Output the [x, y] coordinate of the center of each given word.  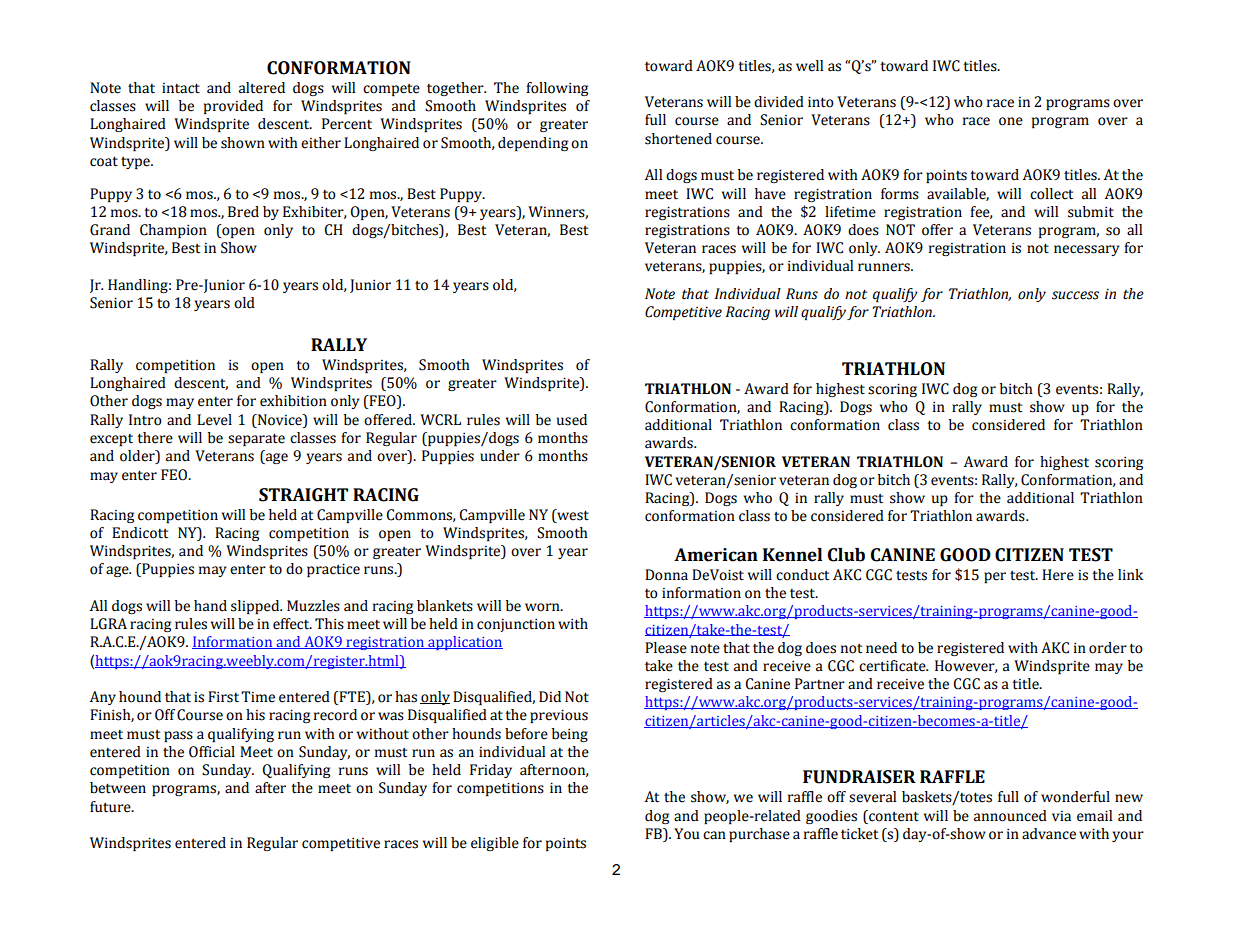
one [1011, 121]
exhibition [293, 401]
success [1075, 295]
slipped [256, 607]
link [1130, 574]
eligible [495, 844]
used [572, 420]
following [557, 89]
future [111, 807]
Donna [666, 575]
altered [262, 88]
